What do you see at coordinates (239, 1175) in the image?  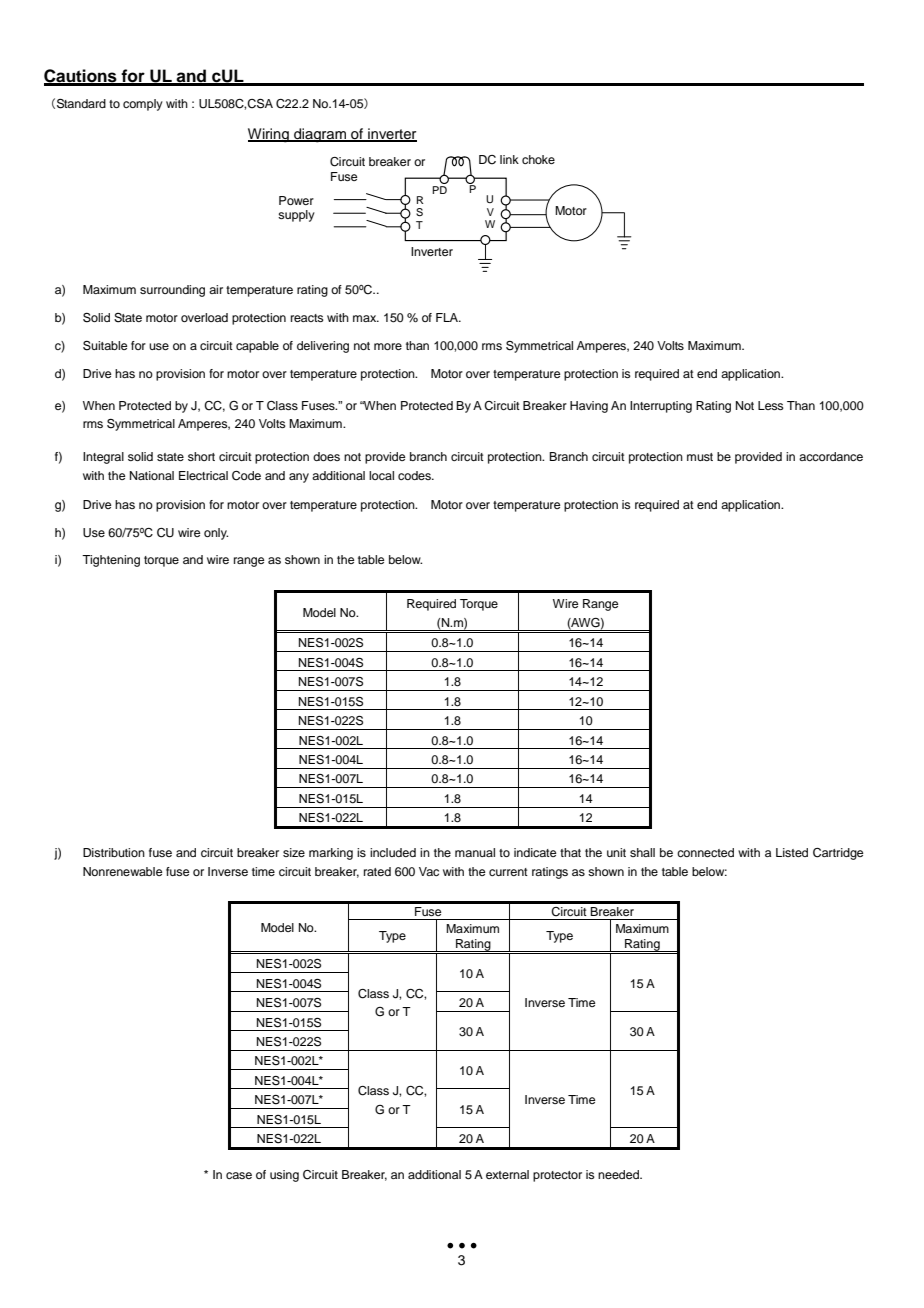 I see `case` at bounding box center [239, 1175].
